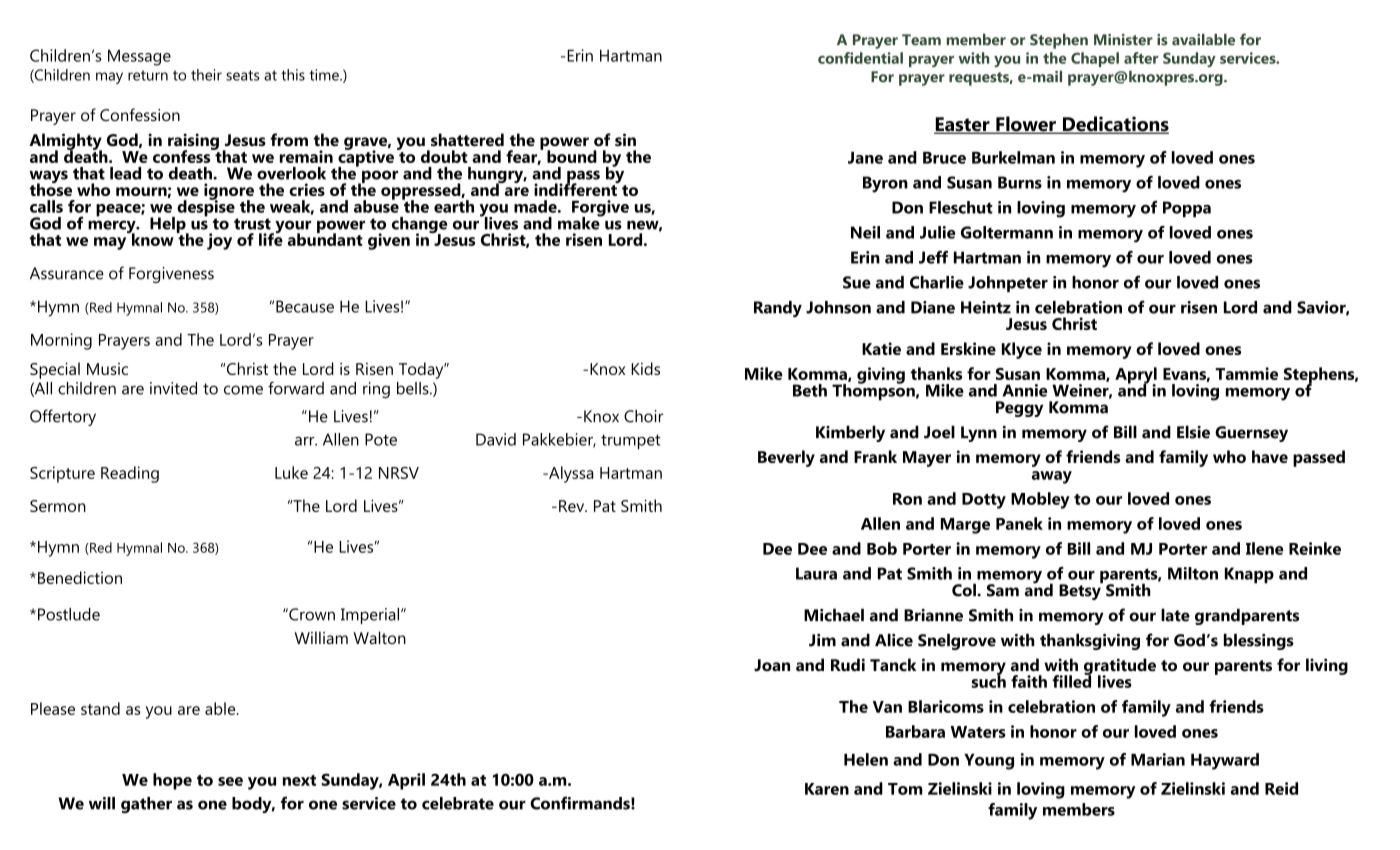 The image size is (1400, 850). What do you see at coordinates (1187, 209) in the page?
I see `Poppa` at bounding box center [1187, 209].
